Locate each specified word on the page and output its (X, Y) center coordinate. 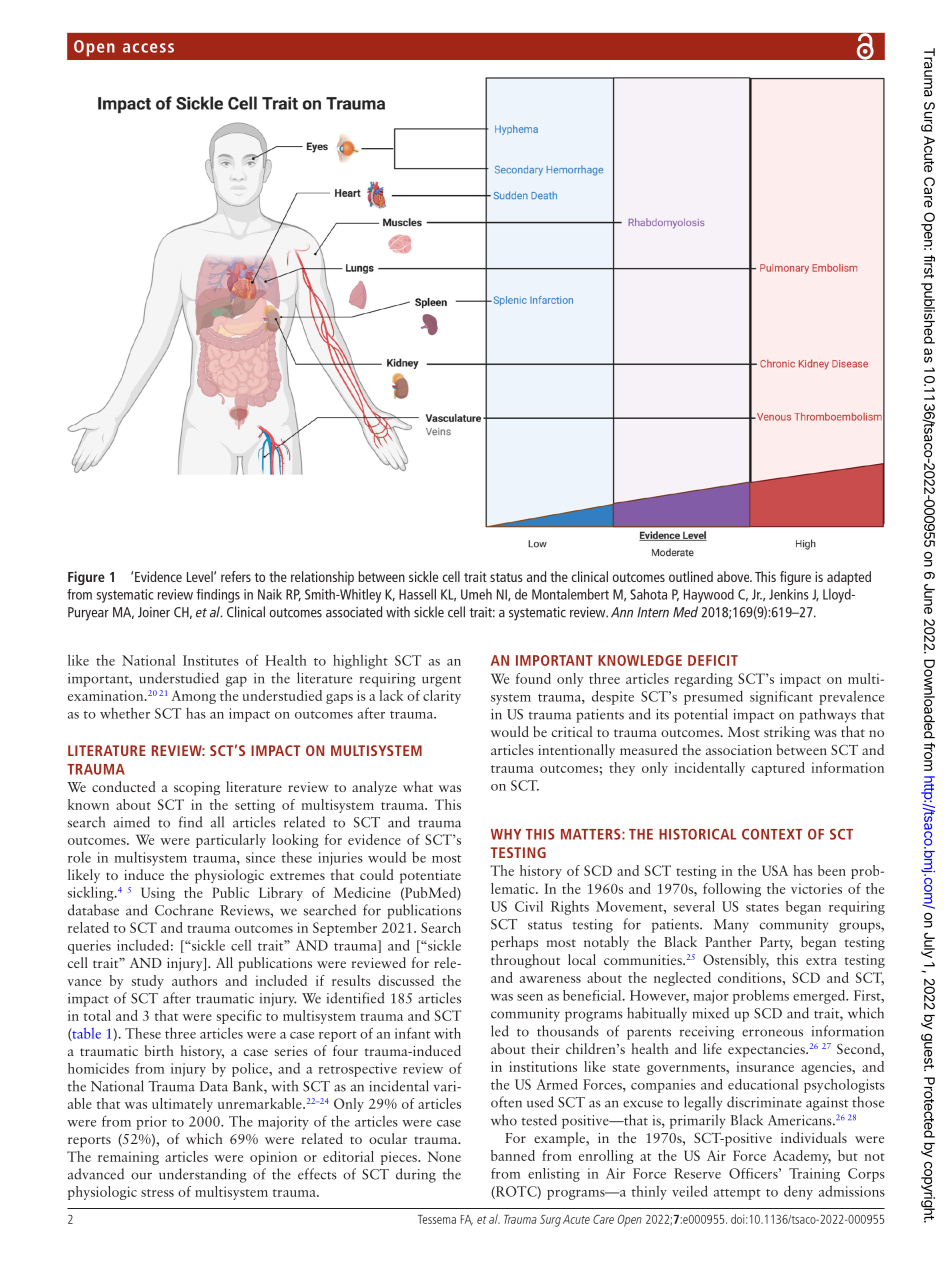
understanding (203, 1175)
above (734, 576)
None (444, 1156)
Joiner (154, 612)
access (148, 48)
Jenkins (789, 594)
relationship (322, 578)
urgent (441, 681)
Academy (802, 1157)
